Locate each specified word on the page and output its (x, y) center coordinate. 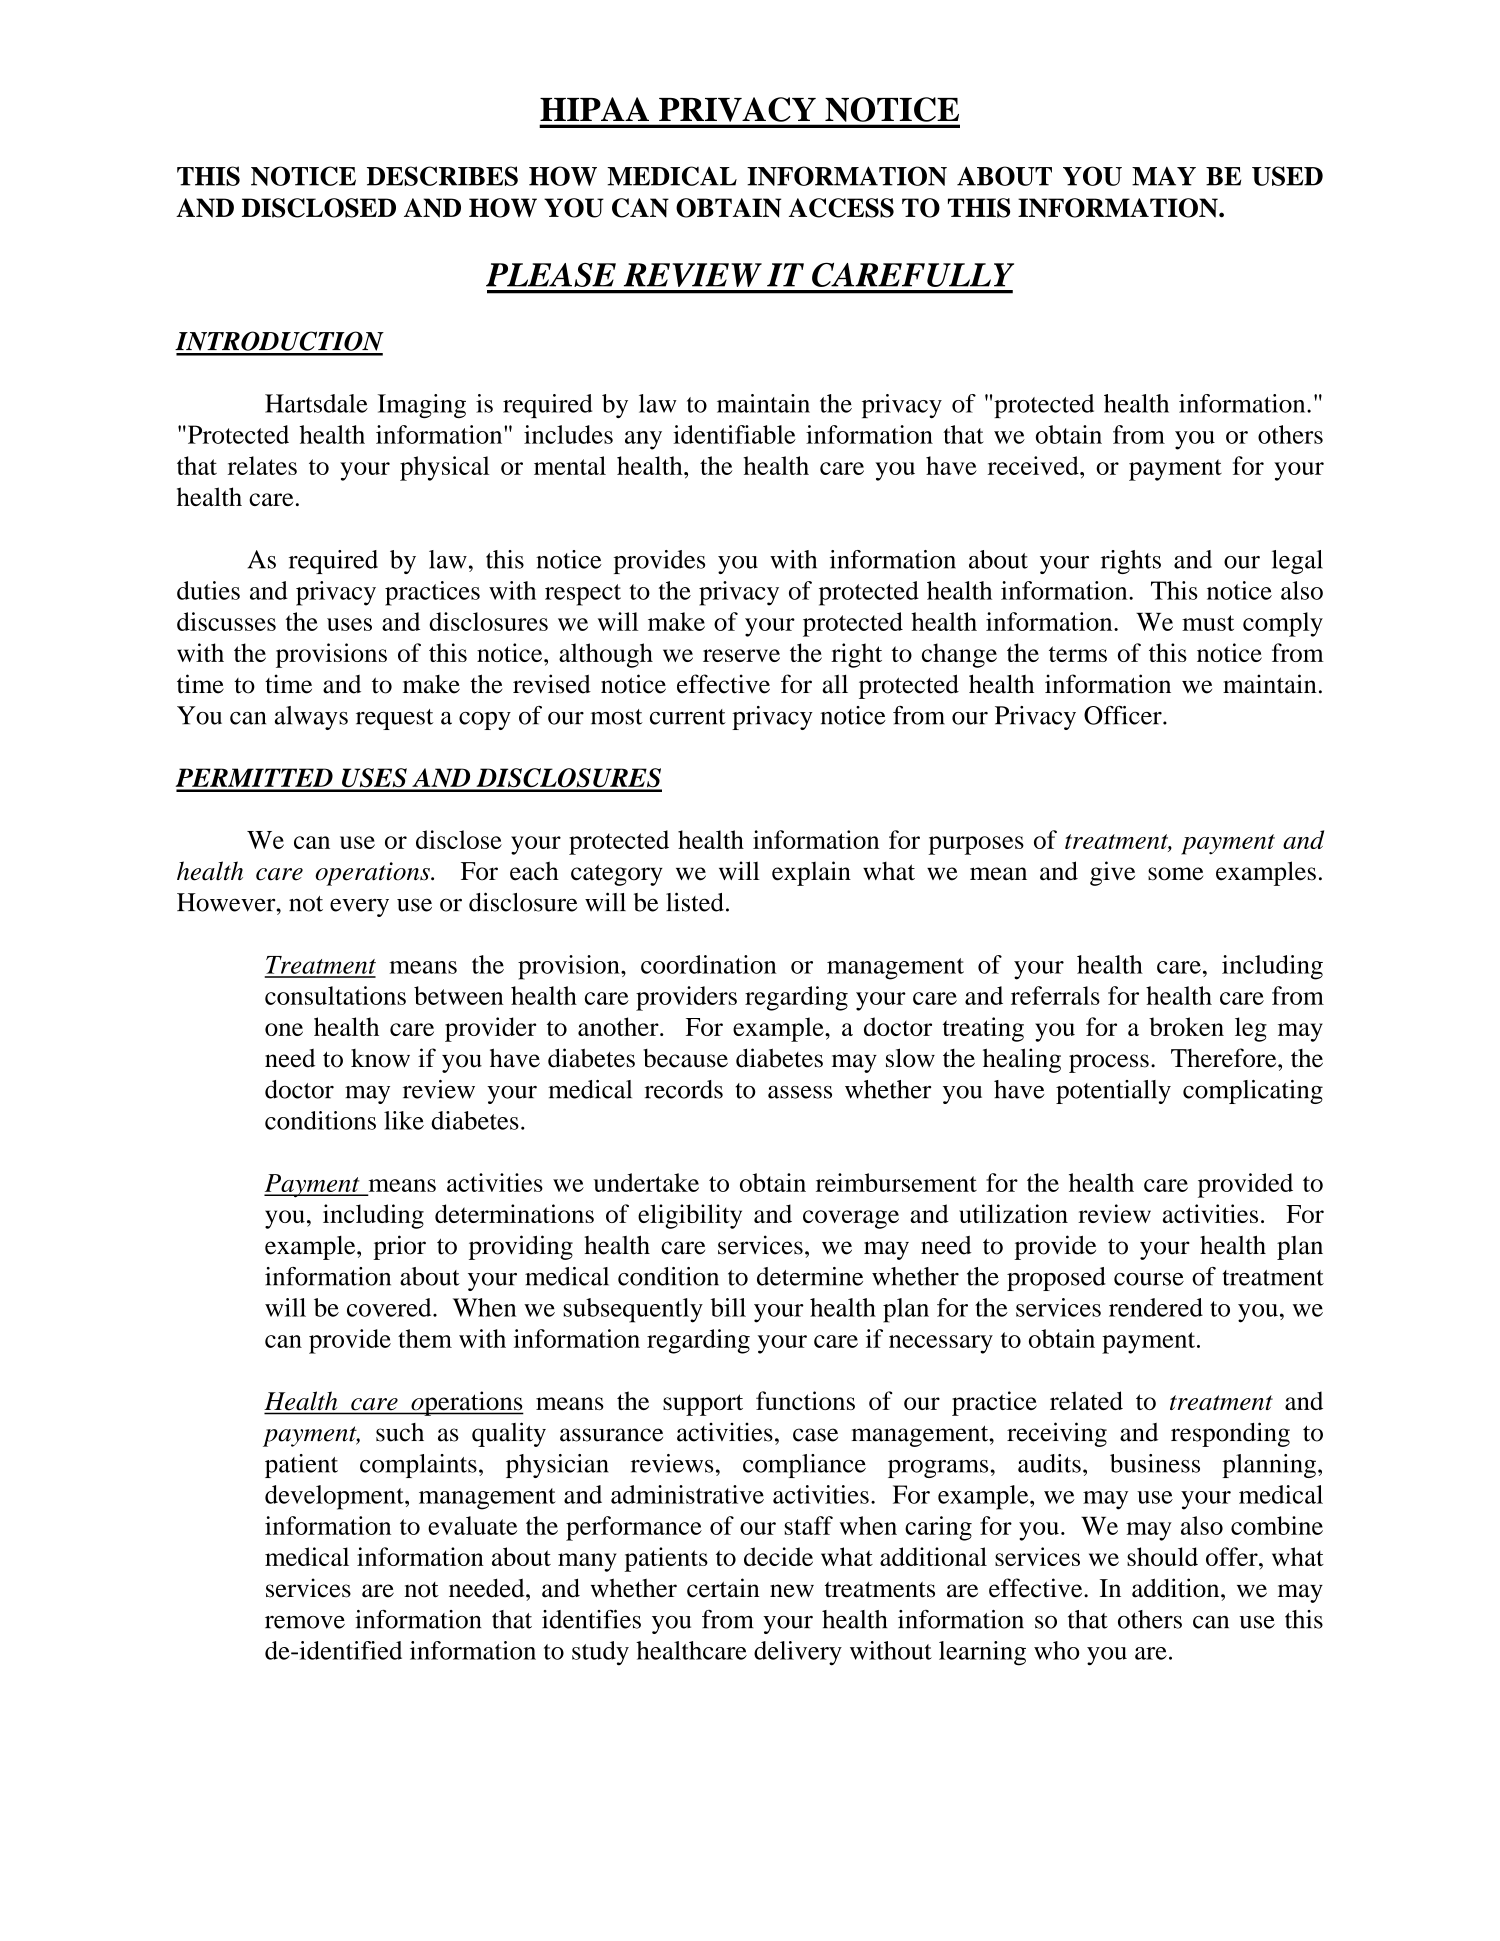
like (404, 1120)
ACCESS (841, 208)
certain (723, 1588)
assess (800, 1092)
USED (1287, 176)
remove (305, 1622)
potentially (1113, 1092)
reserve (741, 655)
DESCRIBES (442, 176)
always (311, 718)
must (1208, 623)
